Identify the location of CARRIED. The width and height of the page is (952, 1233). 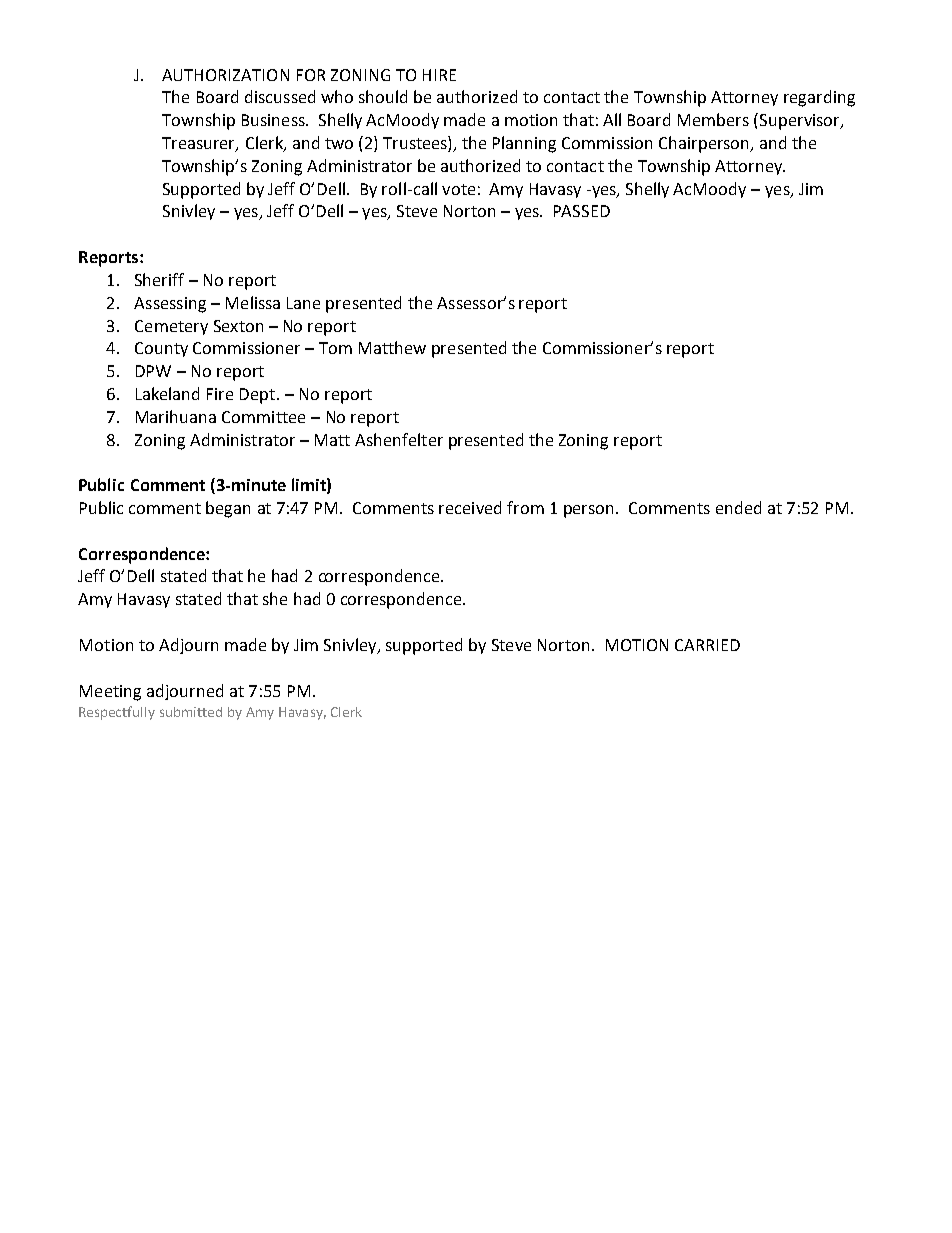
(707, 645).
